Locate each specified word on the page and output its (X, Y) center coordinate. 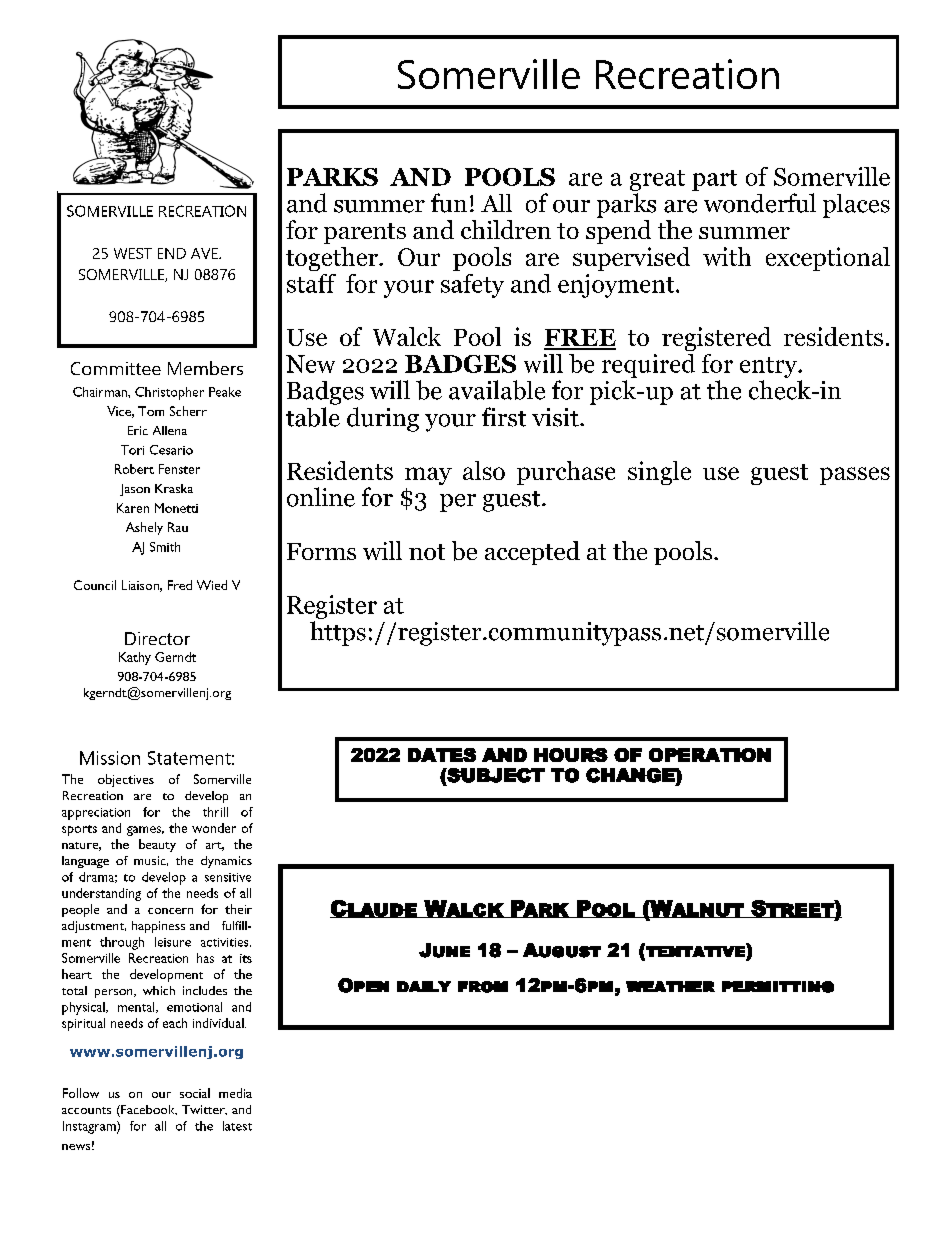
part (714, 180)
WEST (133, 253)
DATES (442, 755)
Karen (133, 508)
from (483, 987)
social (195, 1093)
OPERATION (710, 755)
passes (855, 476)
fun (449, 203)
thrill (215, 812)
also (484, 470)
